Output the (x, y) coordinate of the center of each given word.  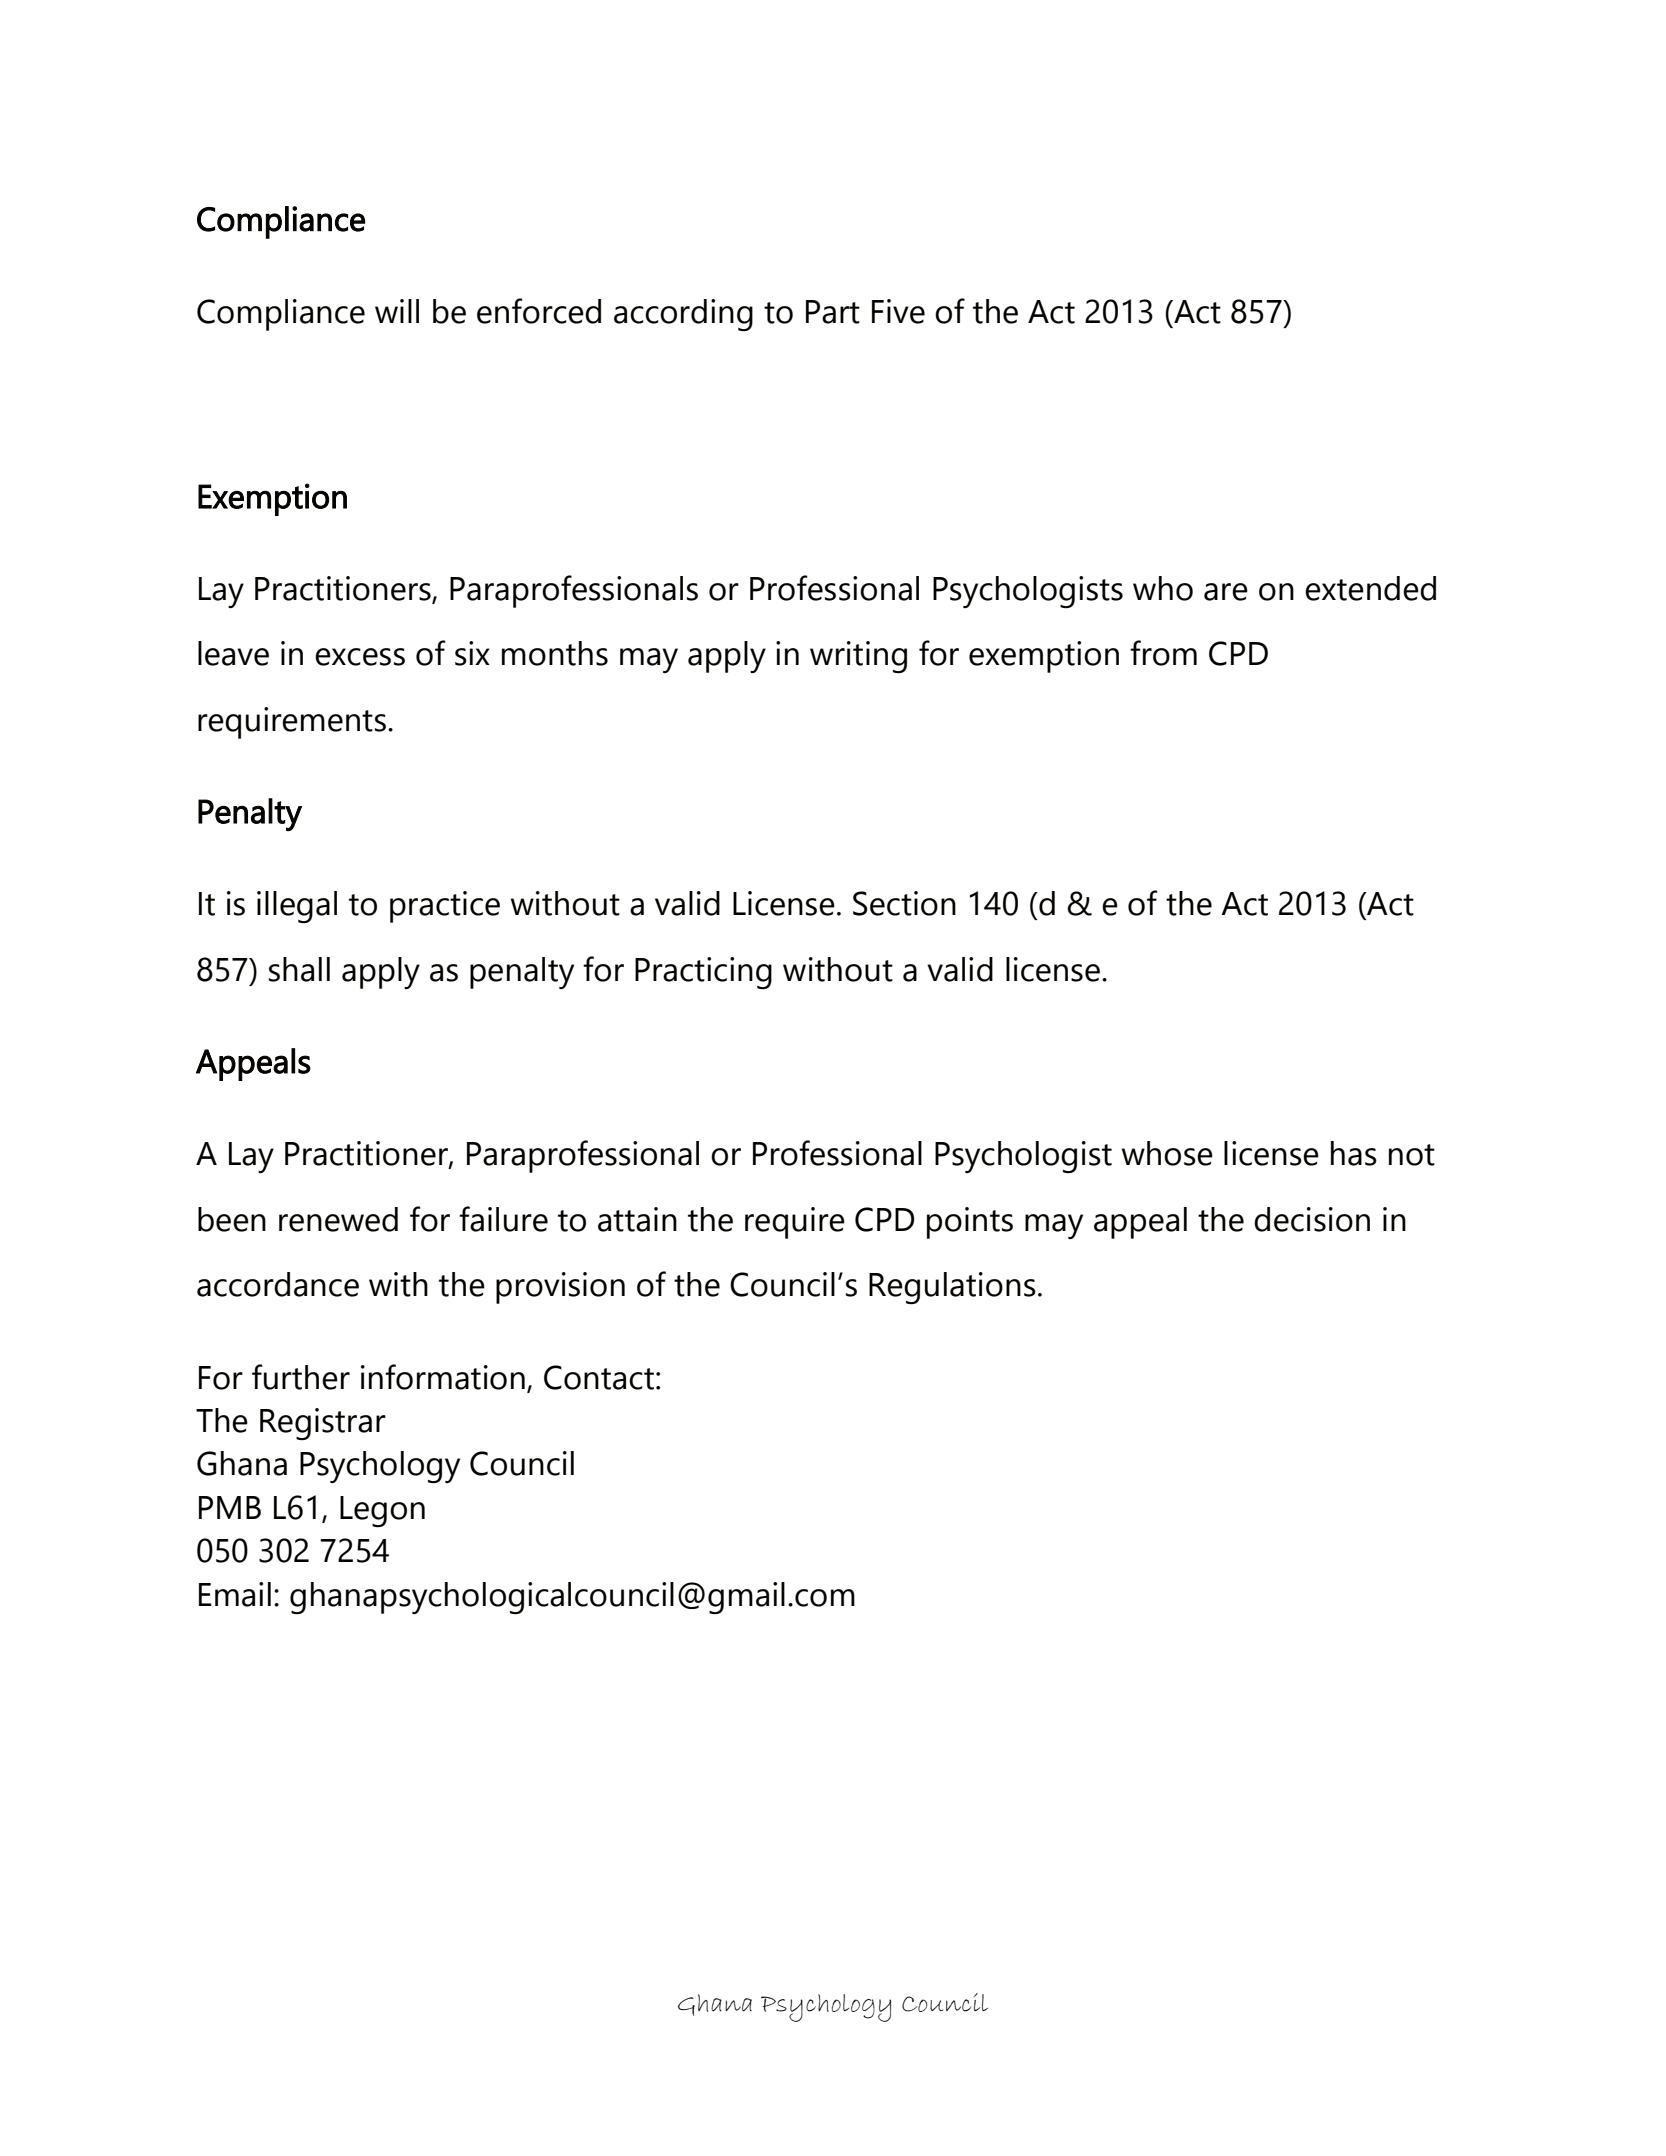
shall (299, 969)
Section (904, 903)
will (397, 311)
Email (235, 1594)
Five (898, 311)
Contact (599, 1377)
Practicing (703, 973)
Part (833, 312)
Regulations (952, 1288)
